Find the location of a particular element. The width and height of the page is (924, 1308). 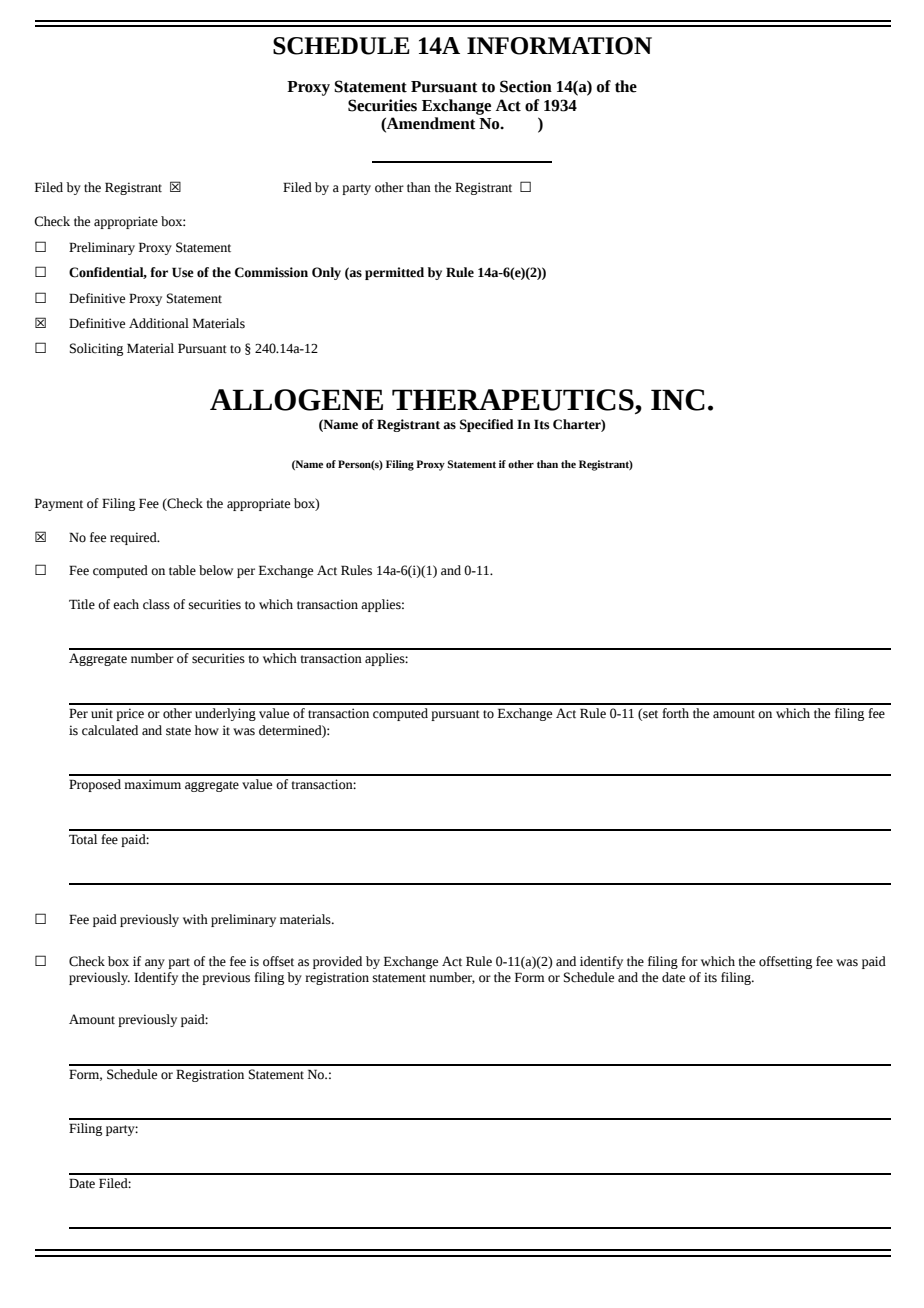

Section is located at coordinates (526, 86).
